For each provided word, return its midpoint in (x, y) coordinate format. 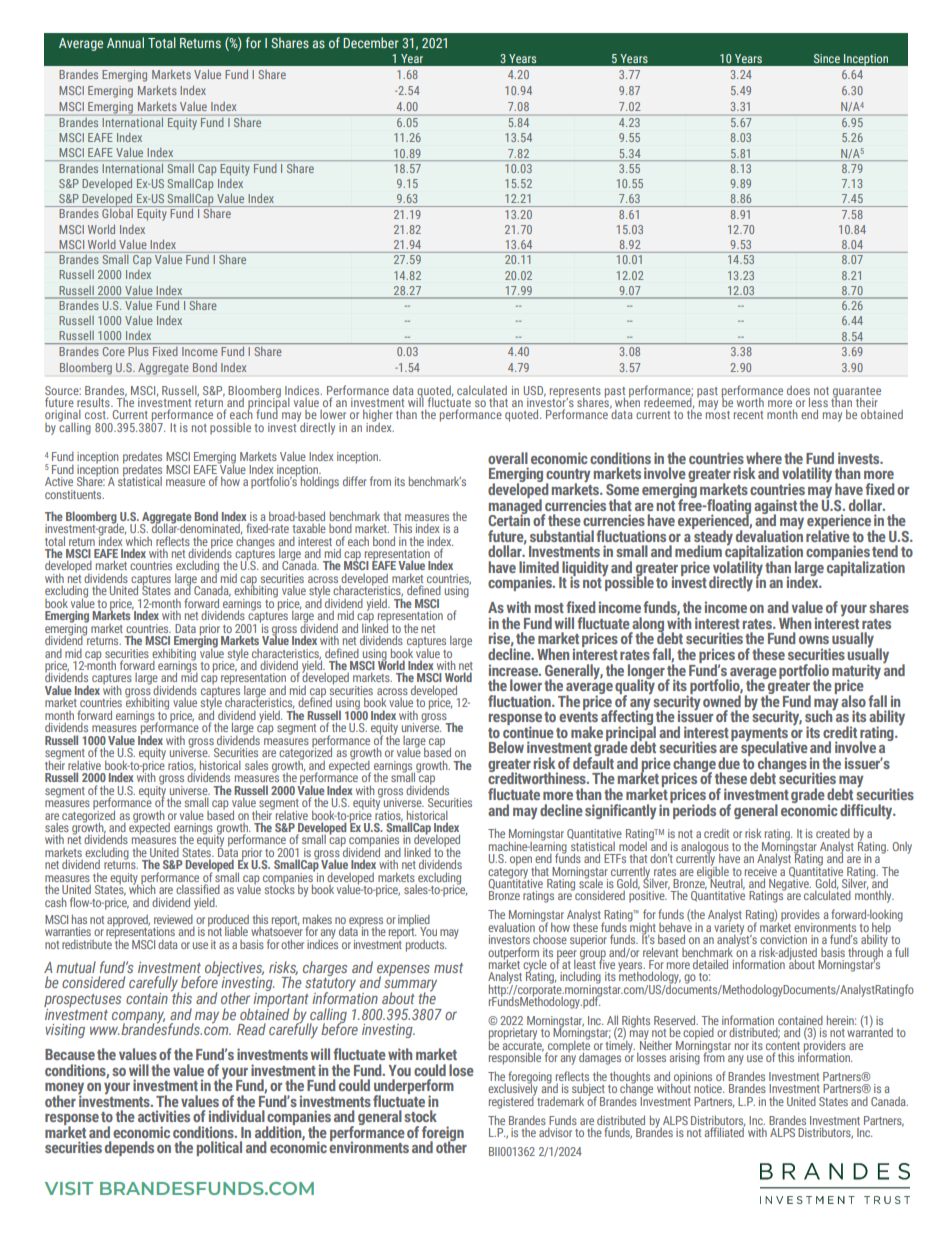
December (371, 42)
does (798, 390)
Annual (125, 42)
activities (164, 1116)
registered (512, 1101)
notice (709, 1088)
